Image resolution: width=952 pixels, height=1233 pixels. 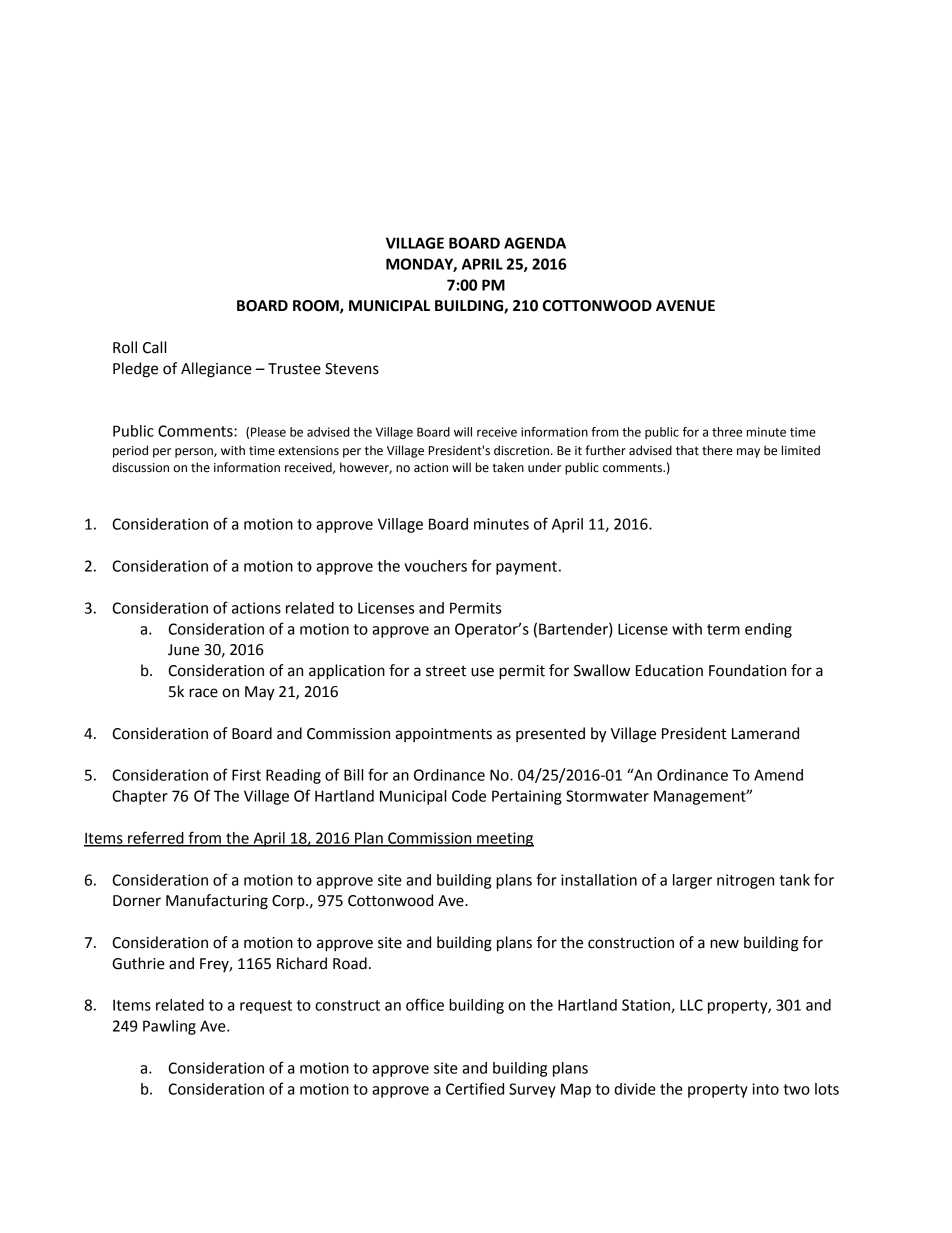 What do you see at coordinates (183, 650) in the screenshot?
I see `June` at bounding box center [183, 650].
